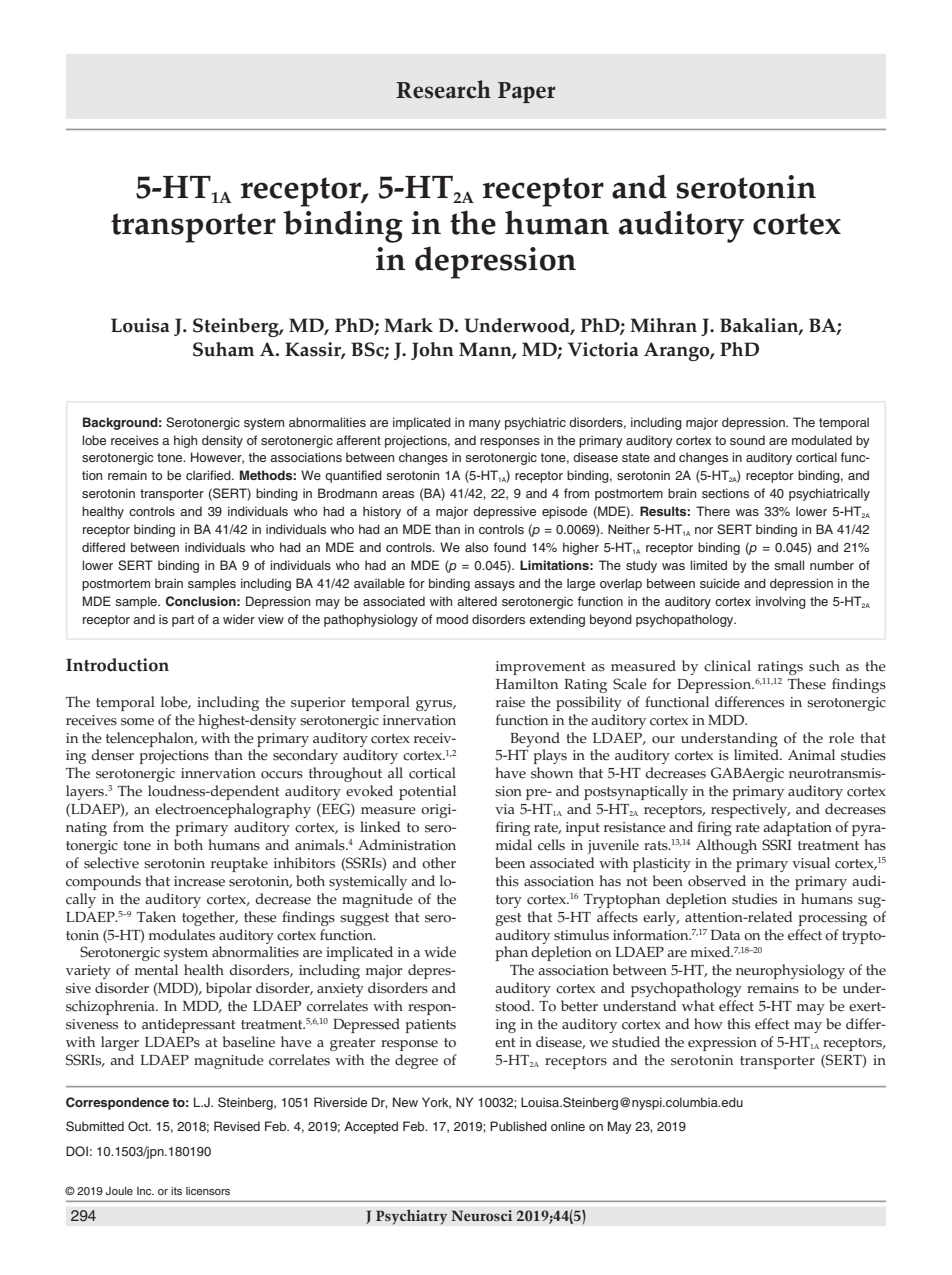  I want to click on its, so click(176, 1191).
